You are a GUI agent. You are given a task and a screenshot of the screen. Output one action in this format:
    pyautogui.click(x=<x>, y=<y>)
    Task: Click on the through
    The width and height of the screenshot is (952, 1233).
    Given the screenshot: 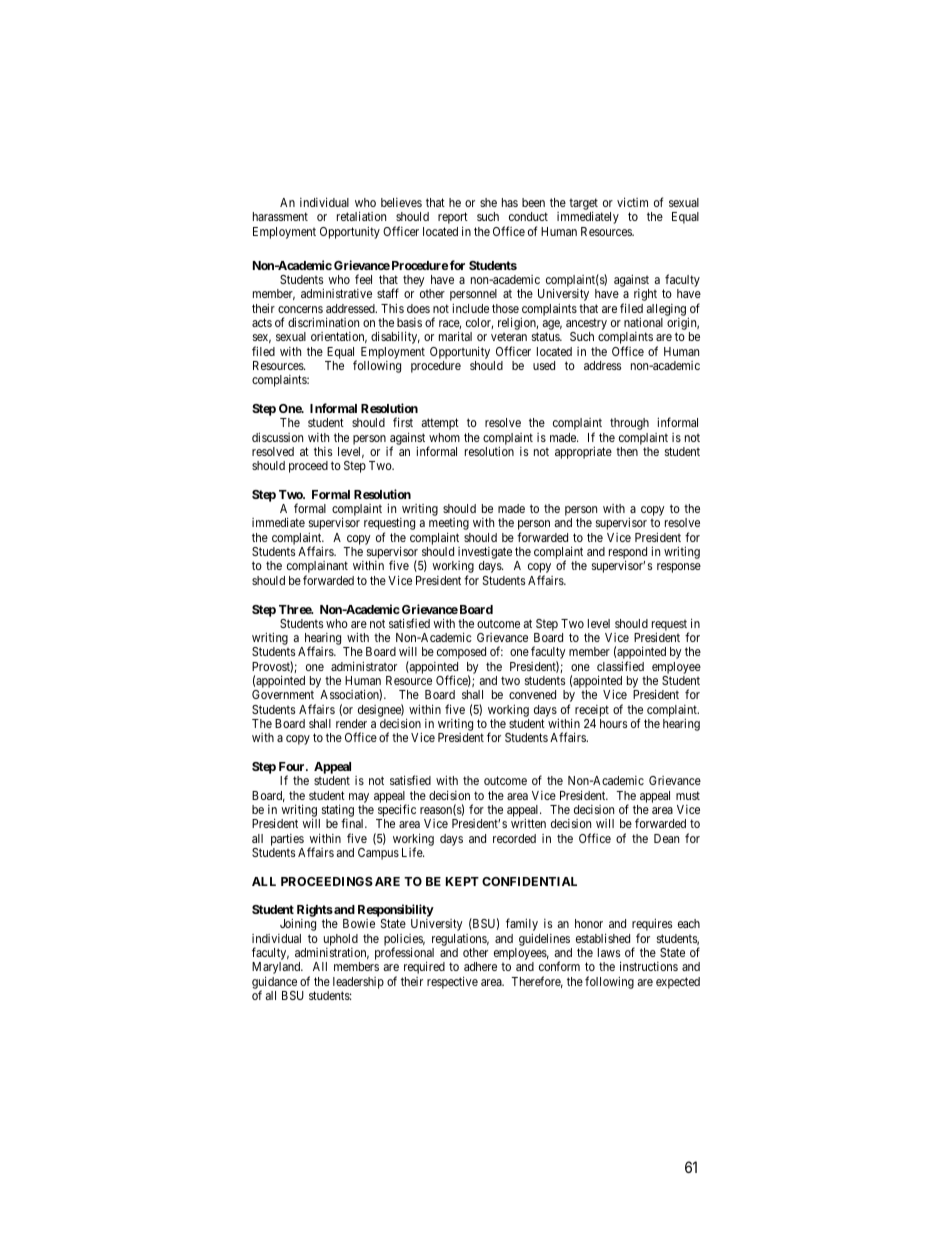 What is the action you would take?
    pyautogui.click(x=629, y=424)
